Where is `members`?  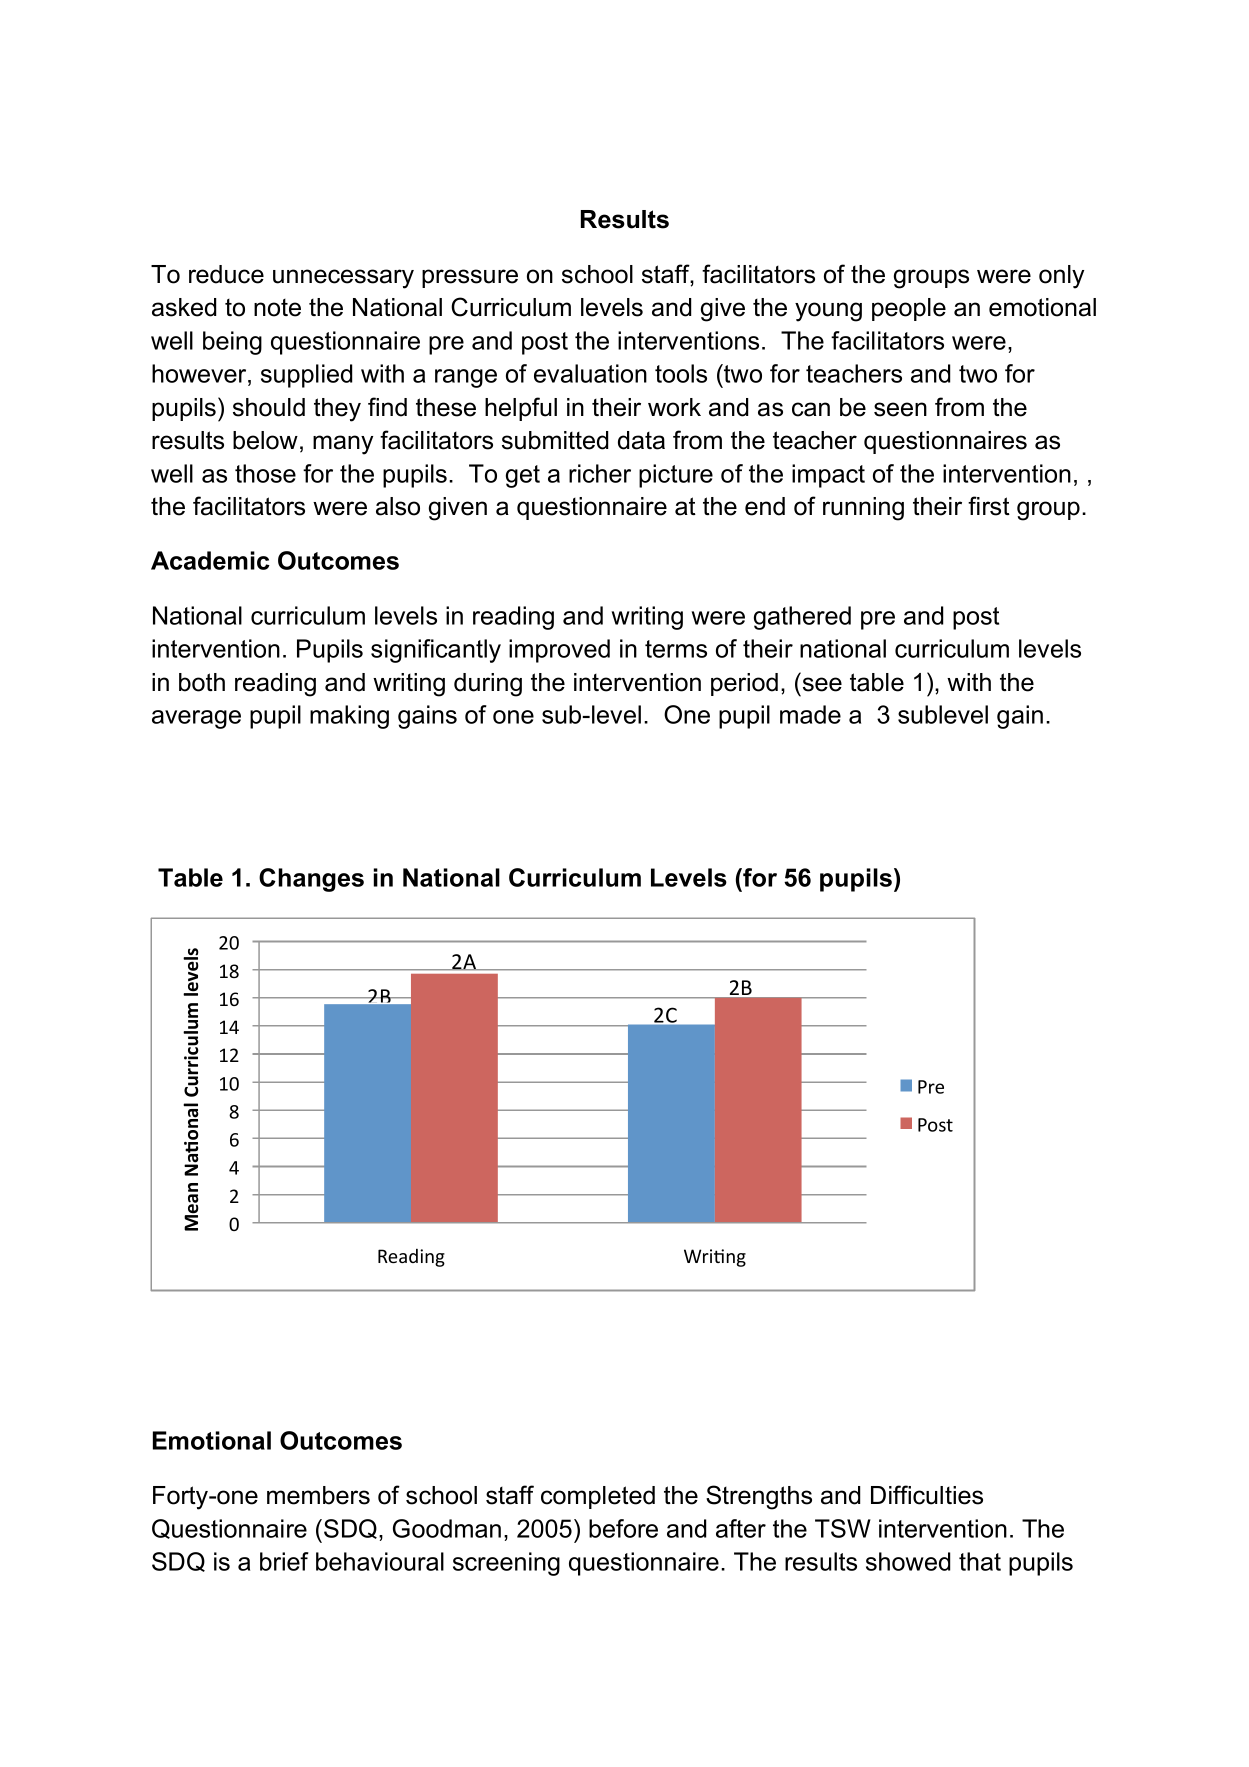 members is located at coordinates (318, 1495).
